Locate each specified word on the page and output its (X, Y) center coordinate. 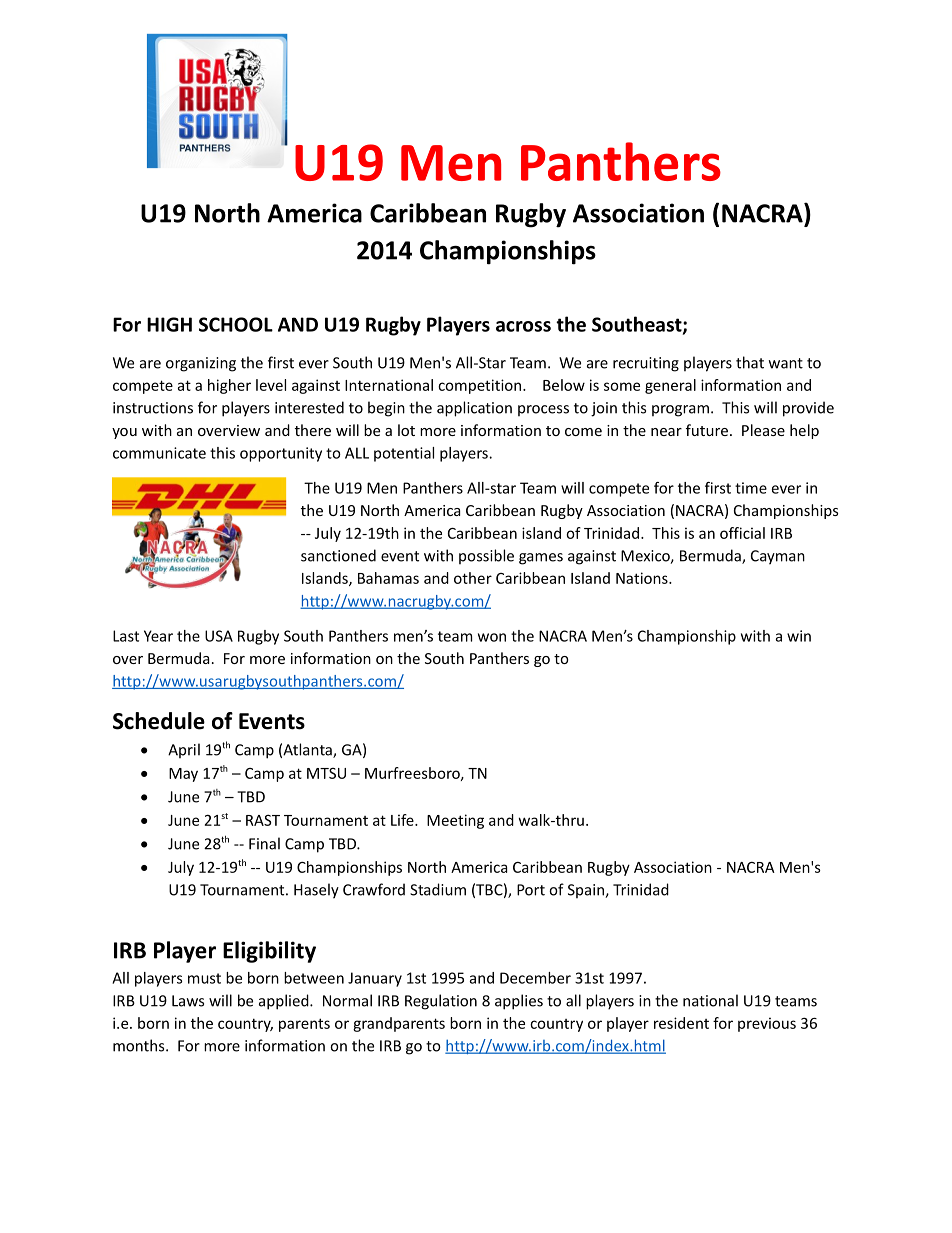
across (523, 326)
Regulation (441, 1002)
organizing (201, 364)
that (750, 362)
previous (767, 1024)
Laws (188, 1001)
